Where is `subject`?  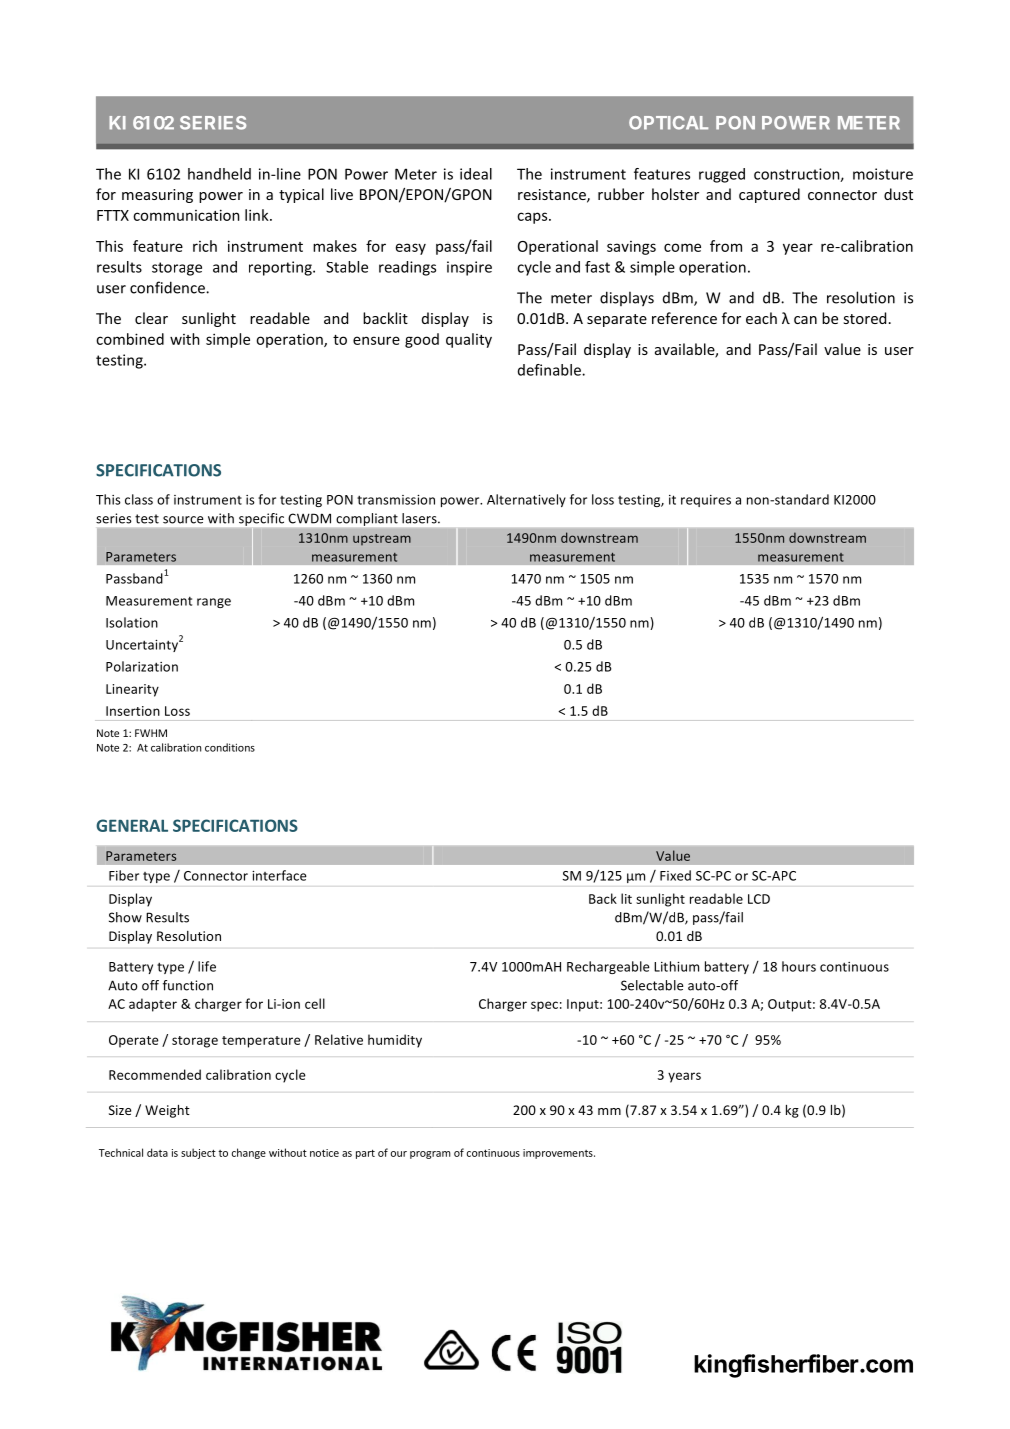
subject is located at coordinates (198, 1153).
